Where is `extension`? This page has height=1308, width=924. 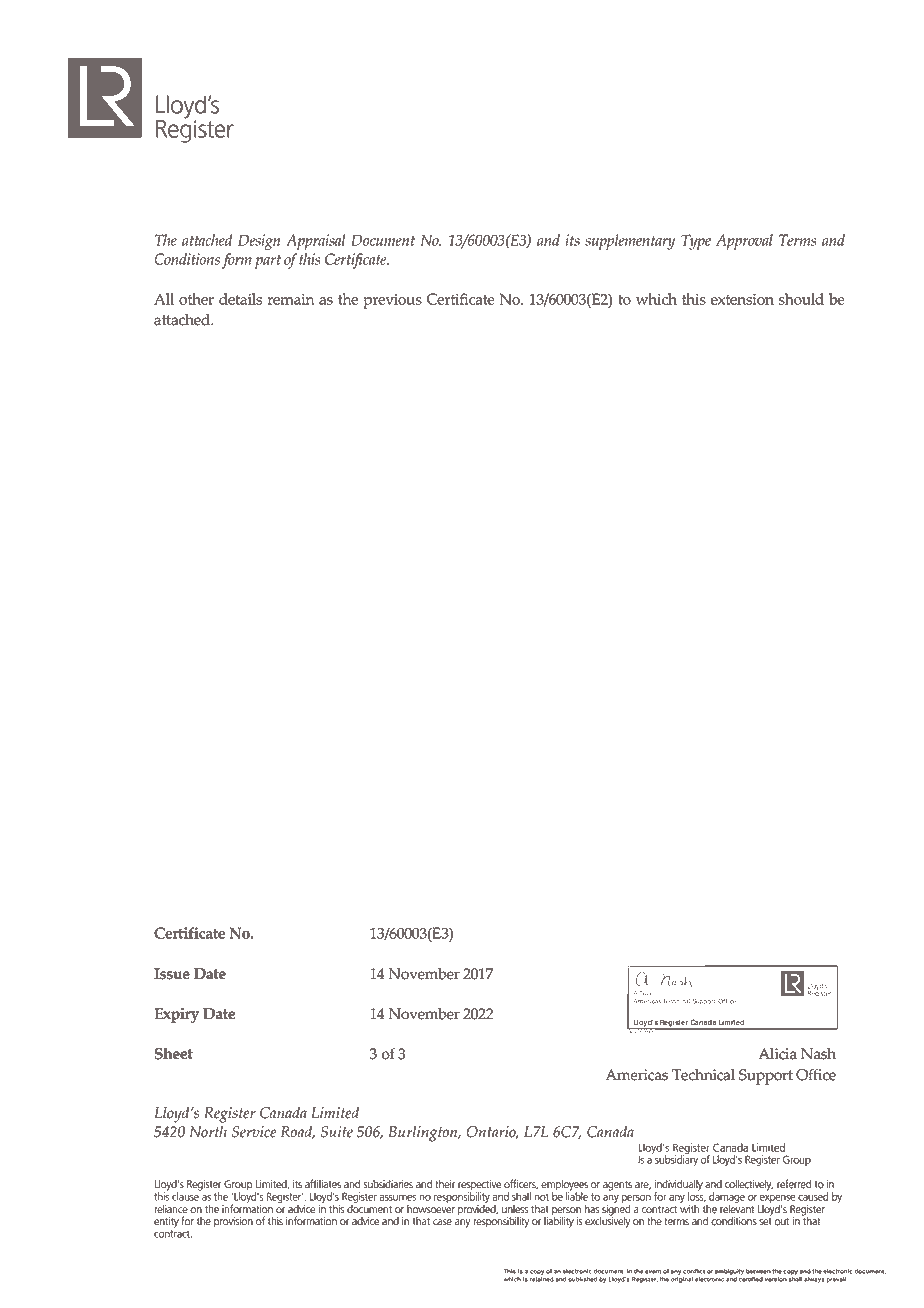 extension is located at coordinates (742, 299).
